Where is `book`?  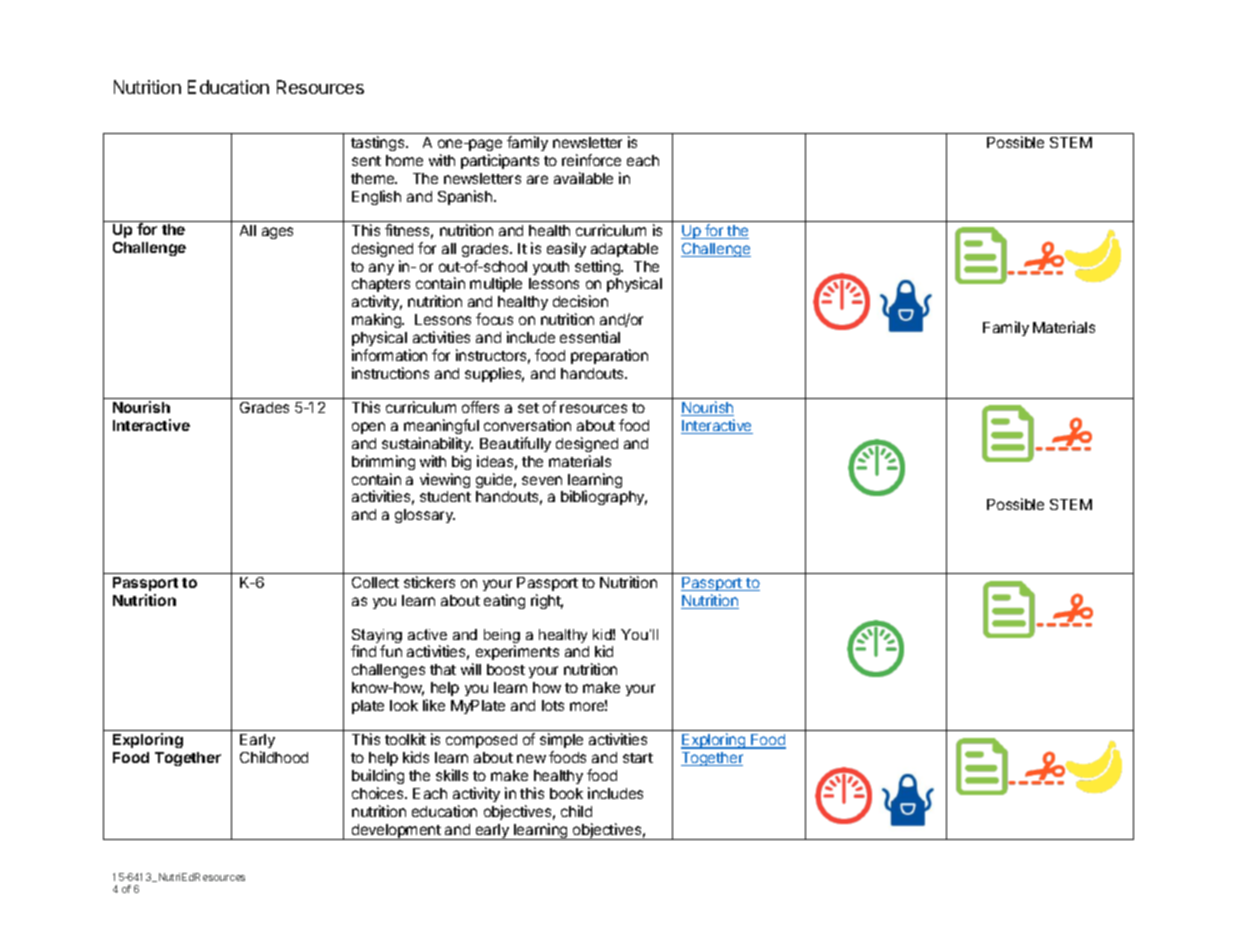
book is located at coordinates (566, 793).
